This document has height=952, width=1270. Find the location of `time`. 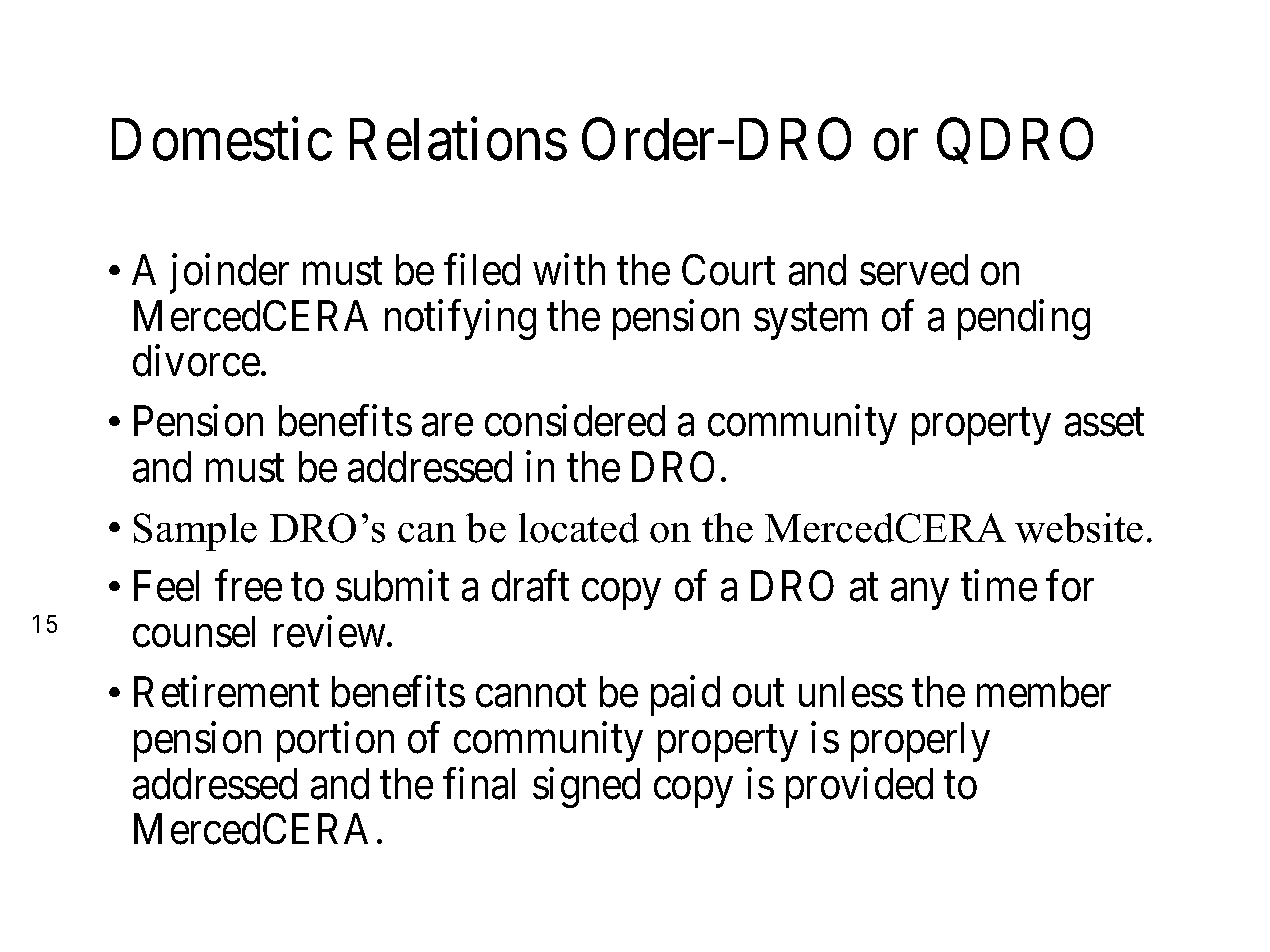

time is located at coordinates (999, 586).
